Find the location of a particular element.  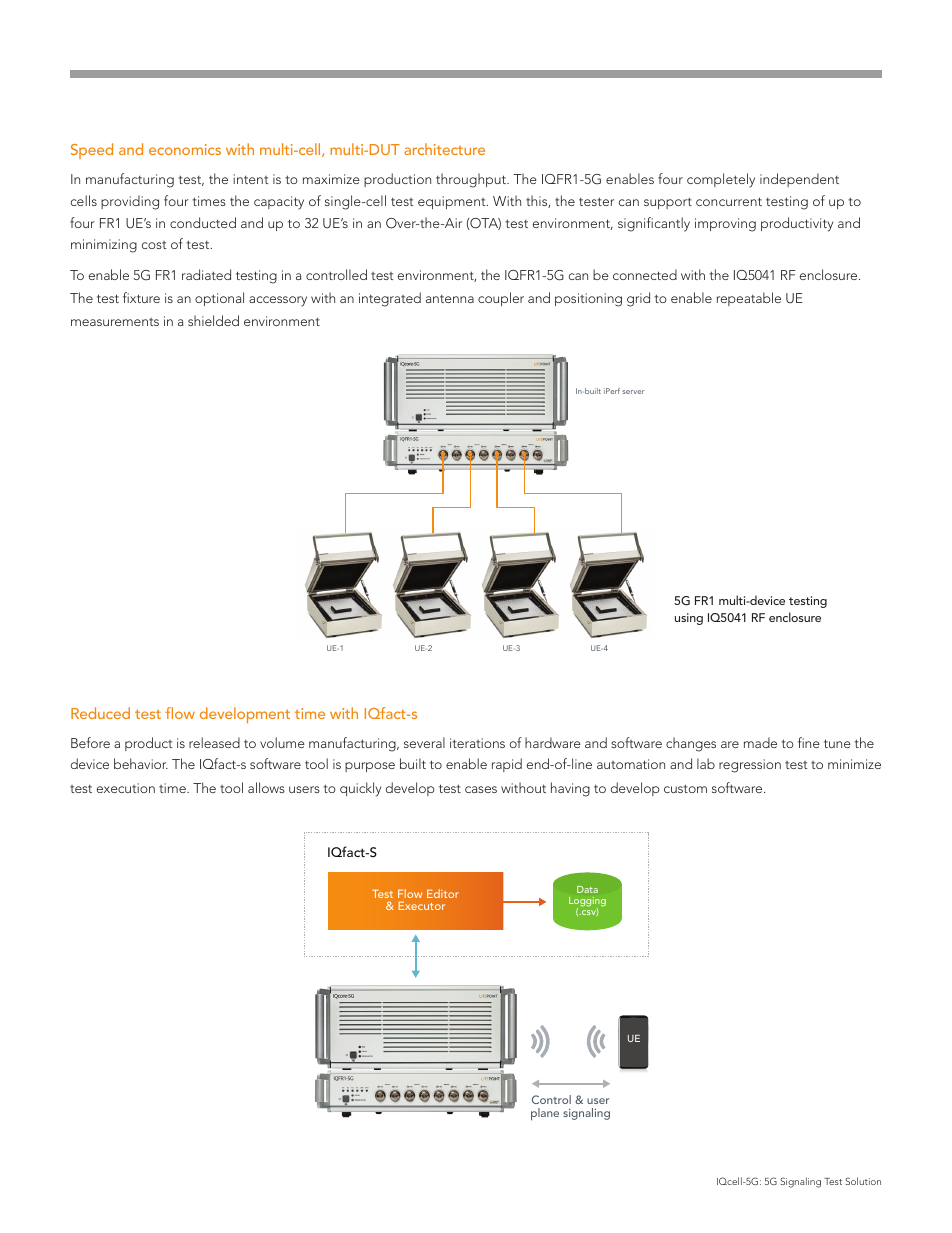

Reduced is located at coordinates (100, 713).
